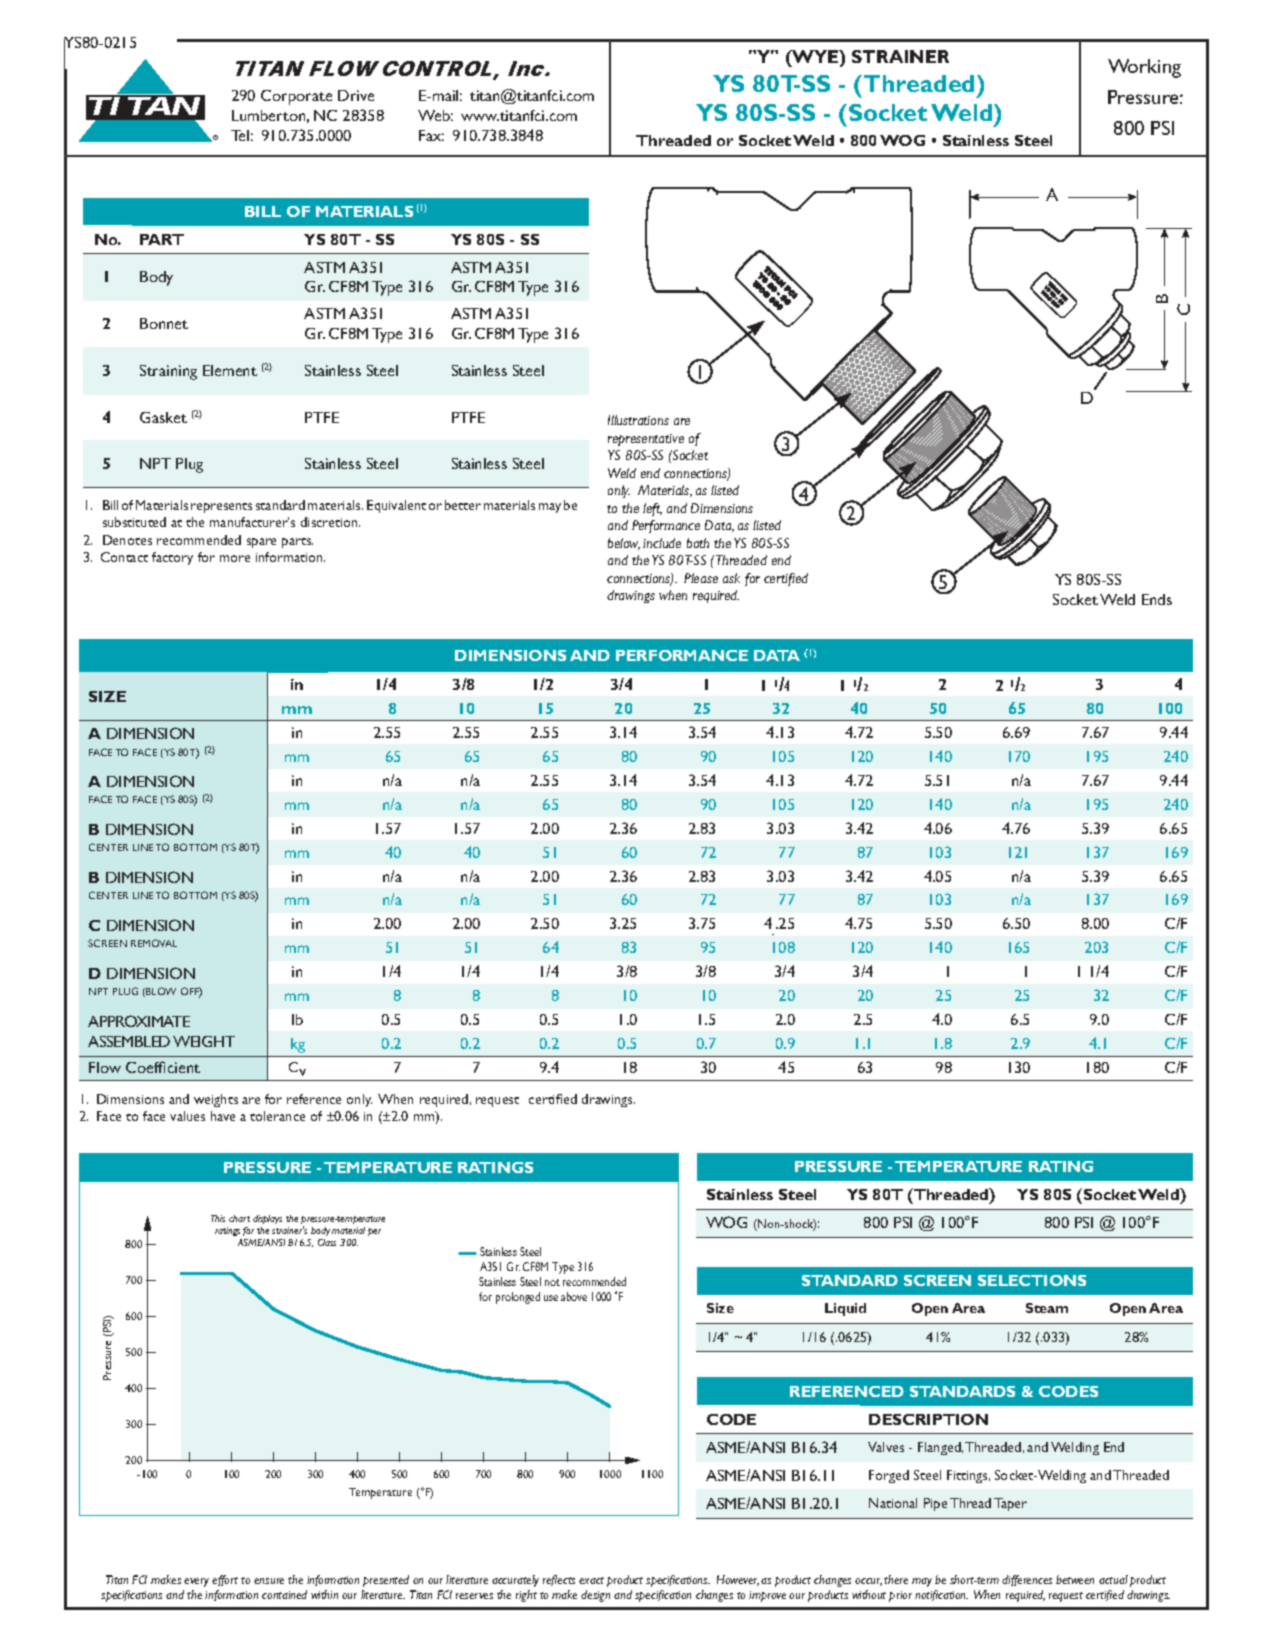 This page has height=1647, width=1273. I want to click on Web, so click(435, 115).
